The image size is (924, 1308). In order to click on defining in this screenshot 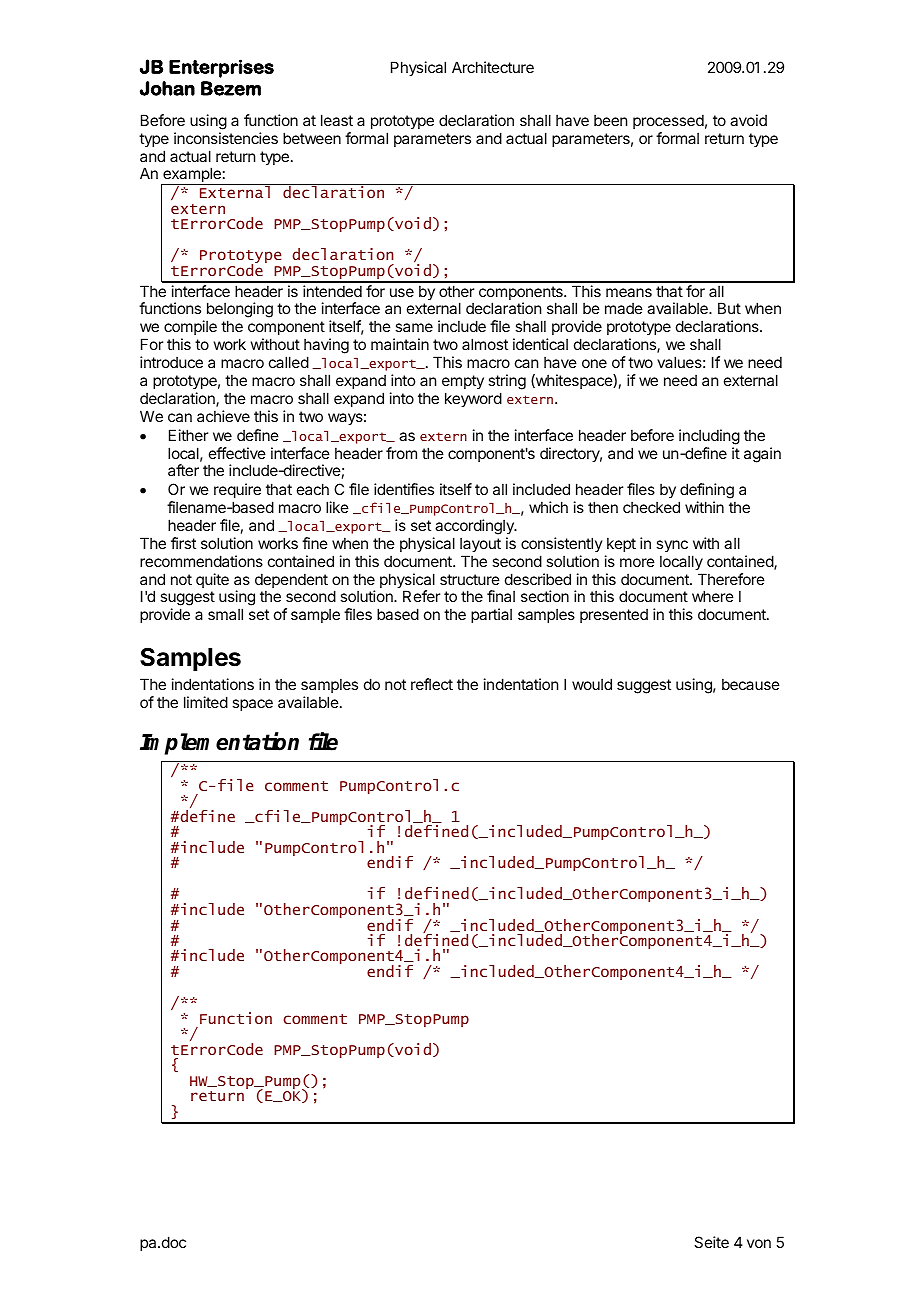, I will do `click(707, 492)`.
